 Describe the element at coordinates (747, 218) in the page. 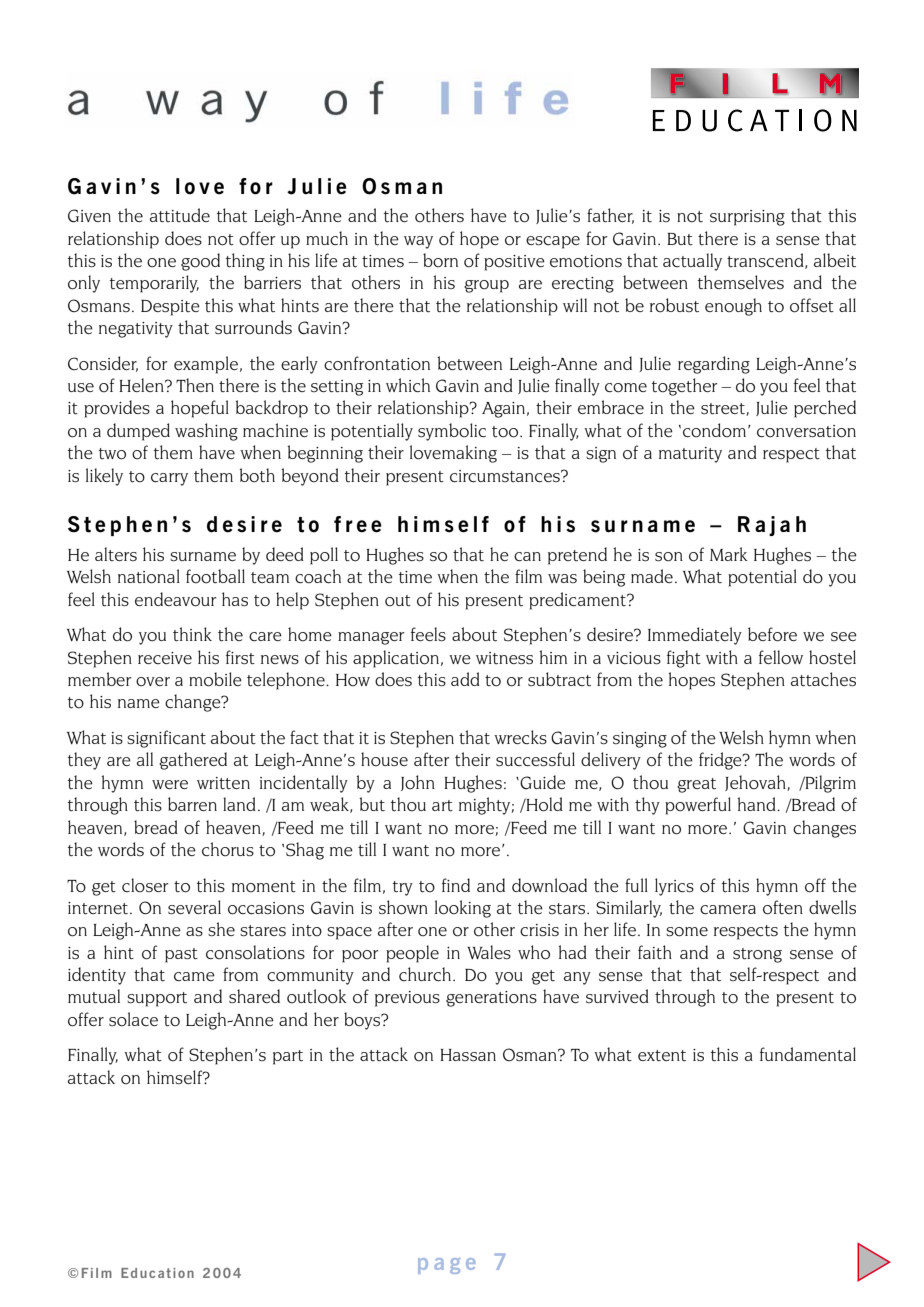

I see `surprising` at that location.
